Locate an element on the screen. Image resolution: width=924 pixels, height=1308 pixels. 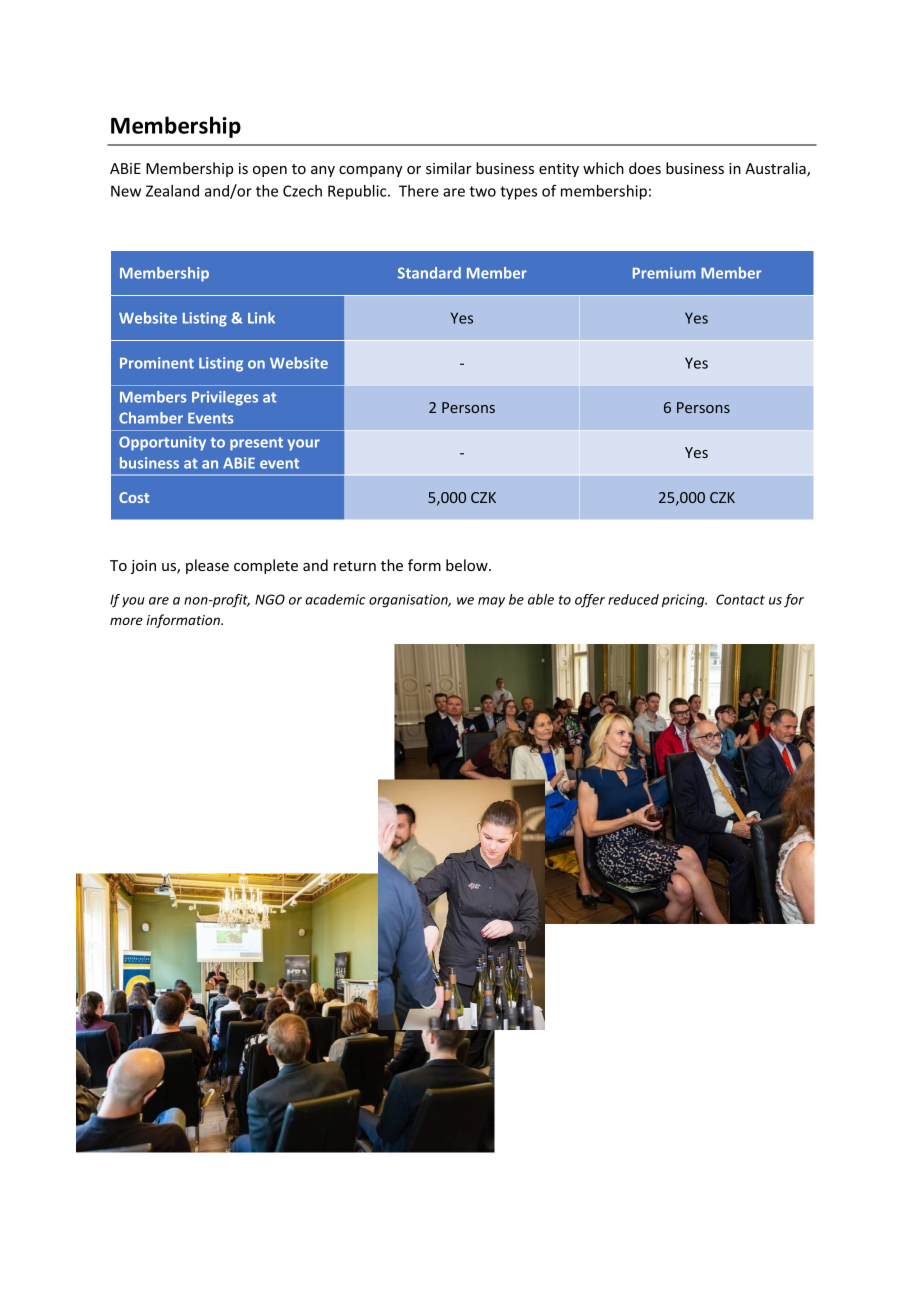
NGO is located at coordinates (270, 599).
